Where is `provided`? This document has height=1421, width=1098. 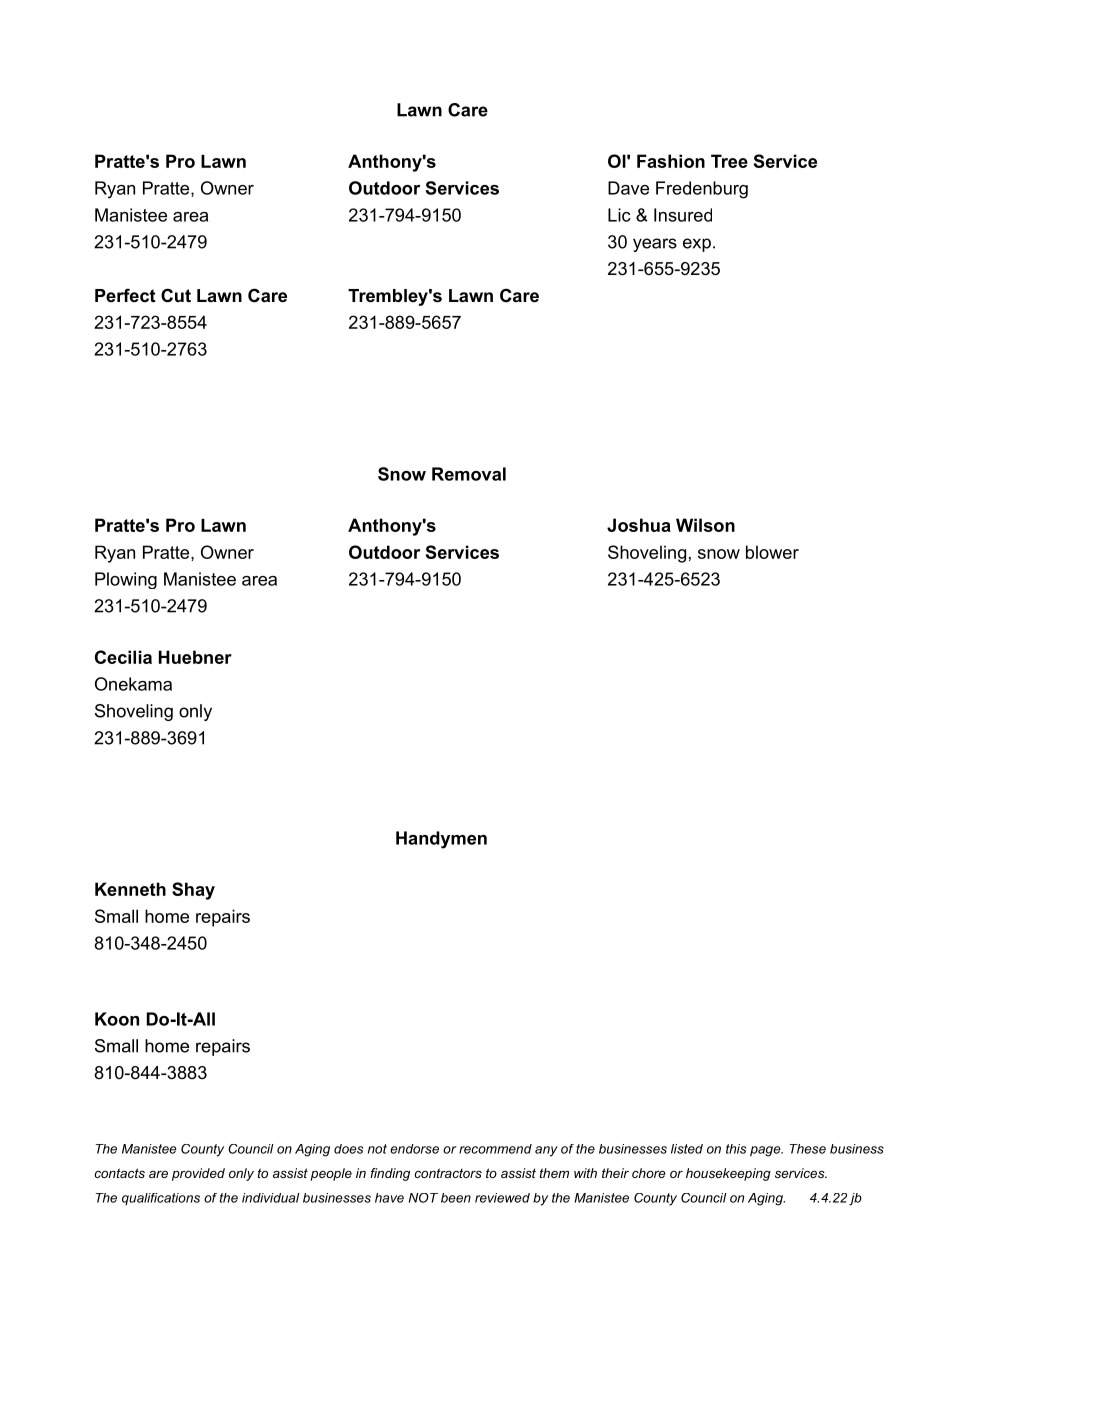
provided is located at coordinates (198, 1174).
